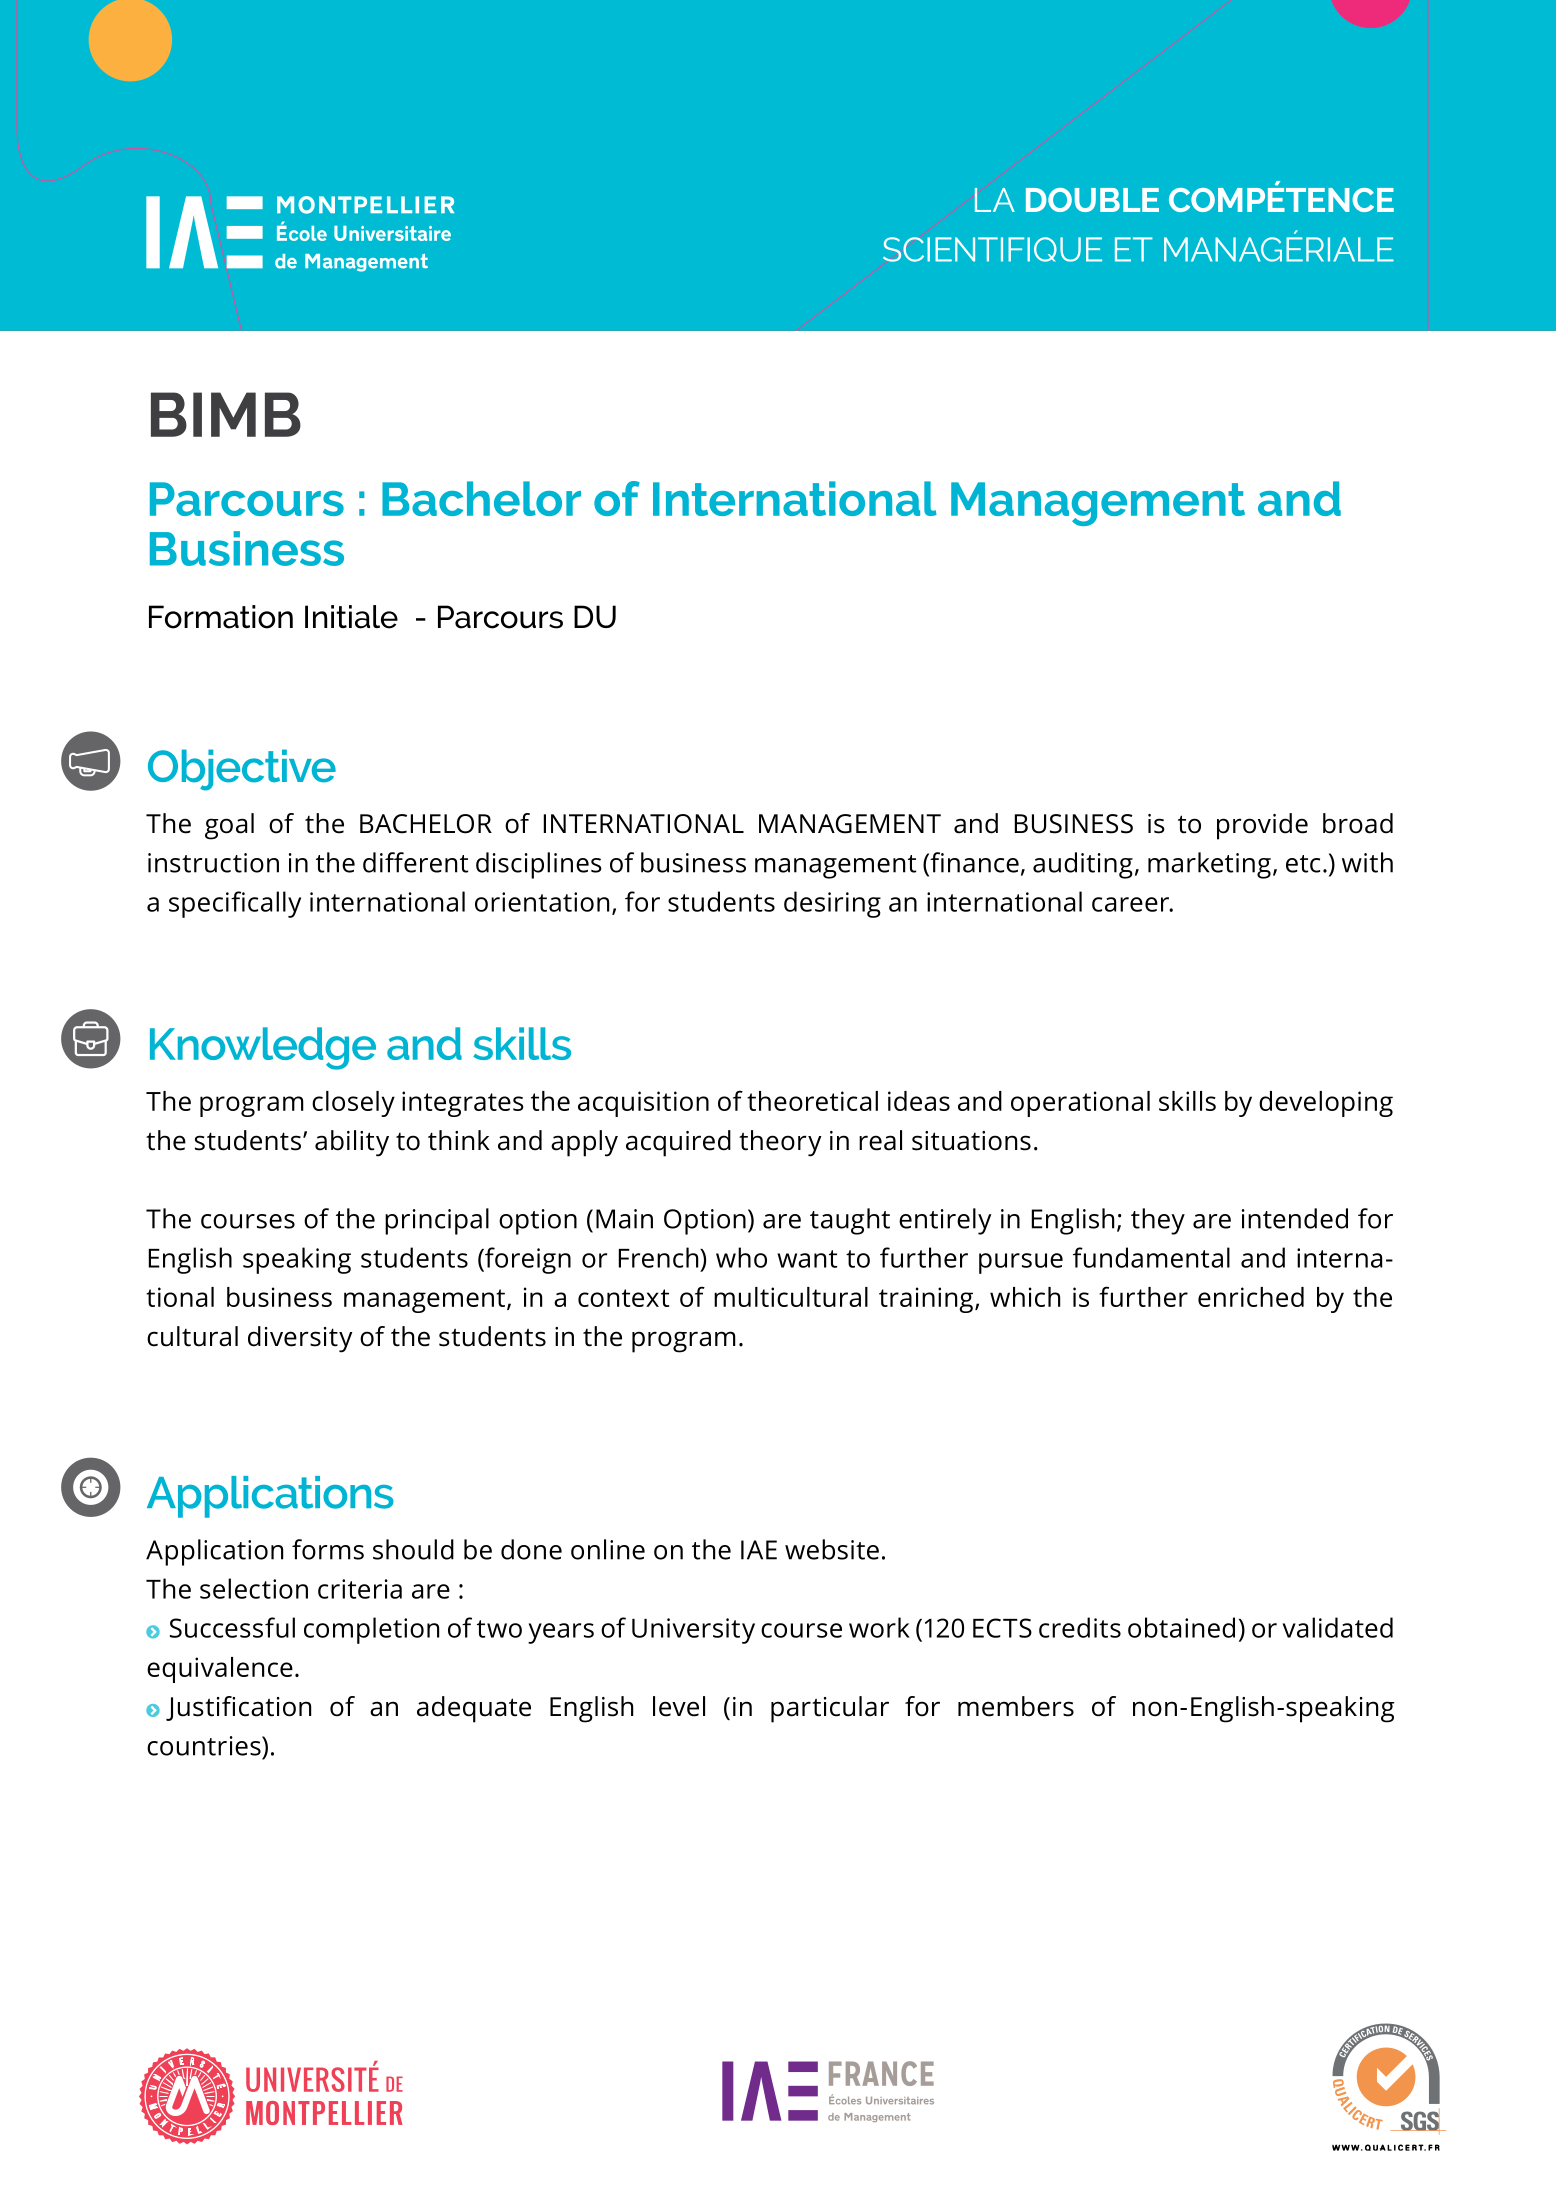 This screenshot has width=1556, height=2201. Describe the element at coordinates (1181, 1627) in the screenshot. I see `obtained` at that location.
